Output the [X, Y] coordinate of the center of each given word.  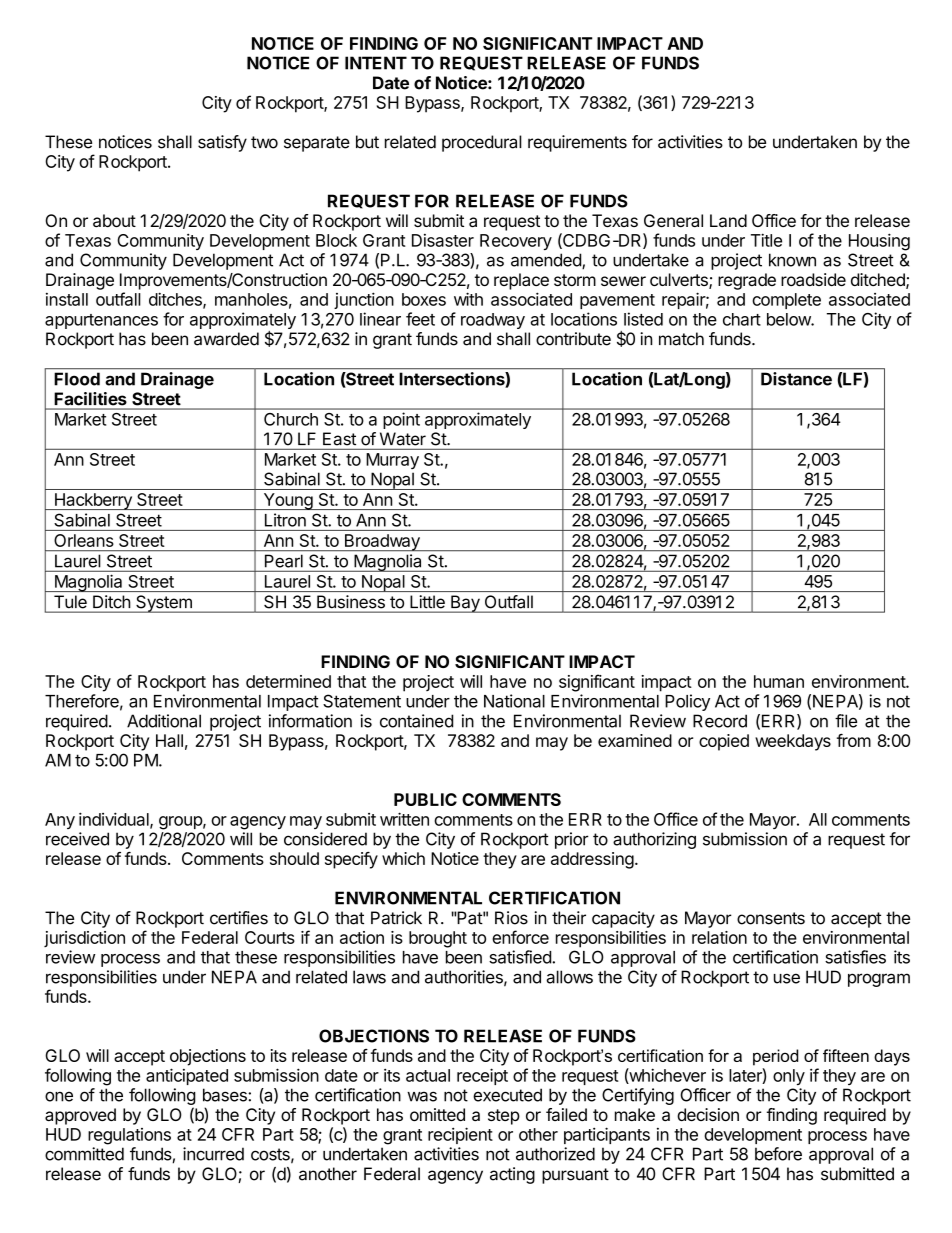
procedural [482, 143]
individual [115, 820]
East [339, 438]
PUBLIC [425, 799]
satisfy [222, 143]
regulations [129, 1136]
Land [728, 220]
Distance [796, 379]
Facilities [90, 398]
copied [724, 742]
